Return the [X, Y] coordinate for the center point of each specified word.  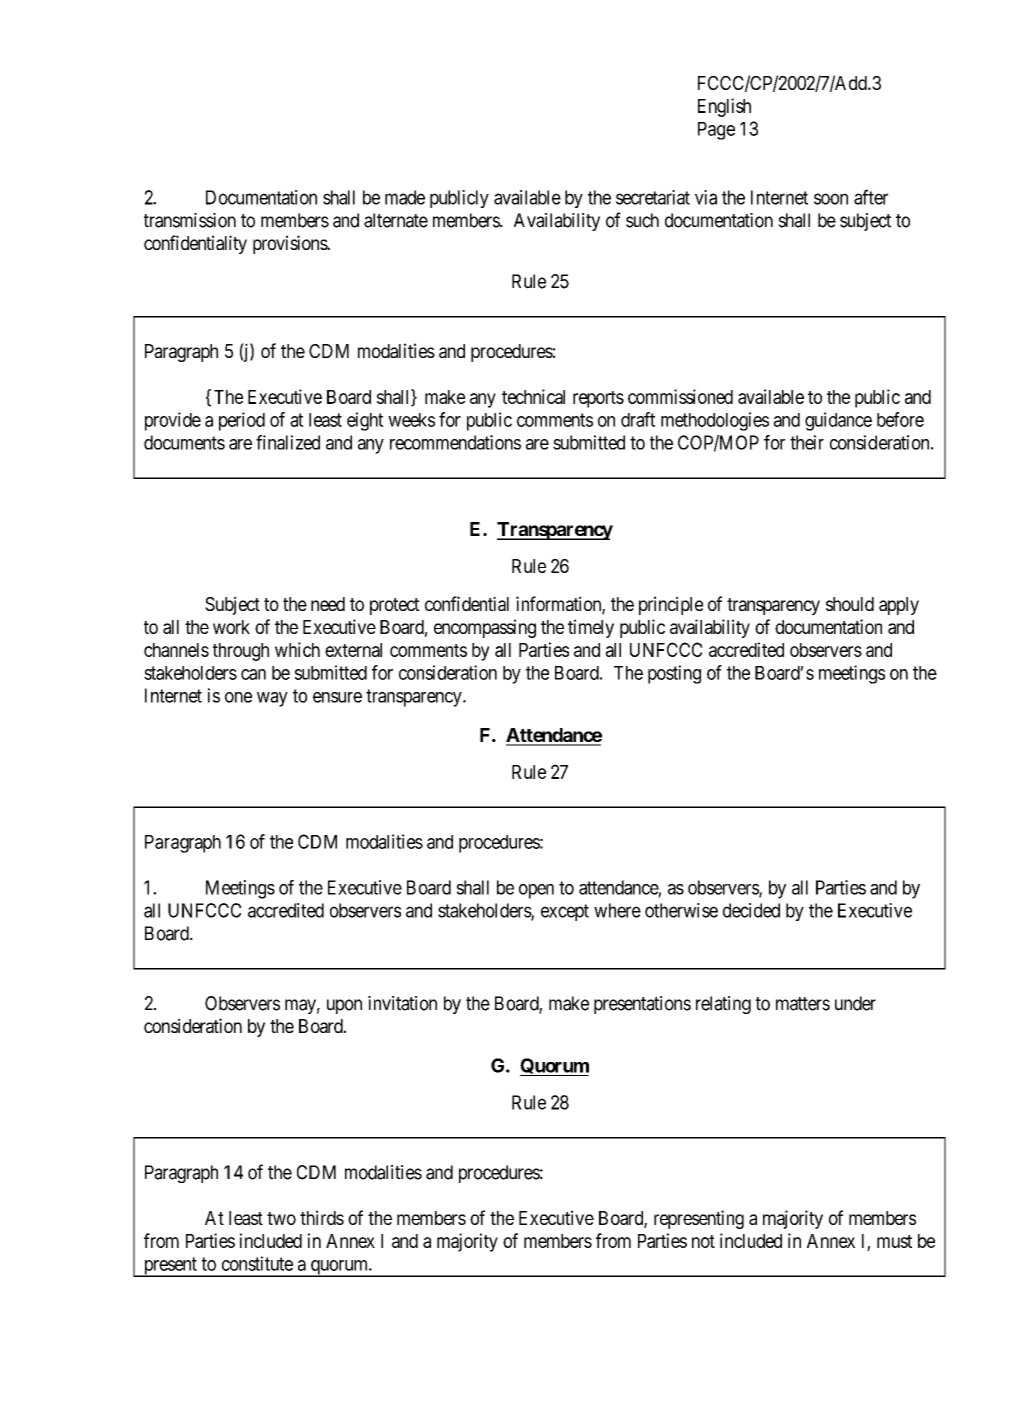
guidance [838, 421]
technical [533, 396]
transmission [190, 220]
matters [803, 1004]
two [281, 1218]
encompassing [485, 628]
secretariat [653, 197]
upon [344, 1006]
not [703, 1241]
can [253, 674]
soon [831, 199]
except [565, 912]
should [850, 604]
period [242, 421]
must [894, 1241]
